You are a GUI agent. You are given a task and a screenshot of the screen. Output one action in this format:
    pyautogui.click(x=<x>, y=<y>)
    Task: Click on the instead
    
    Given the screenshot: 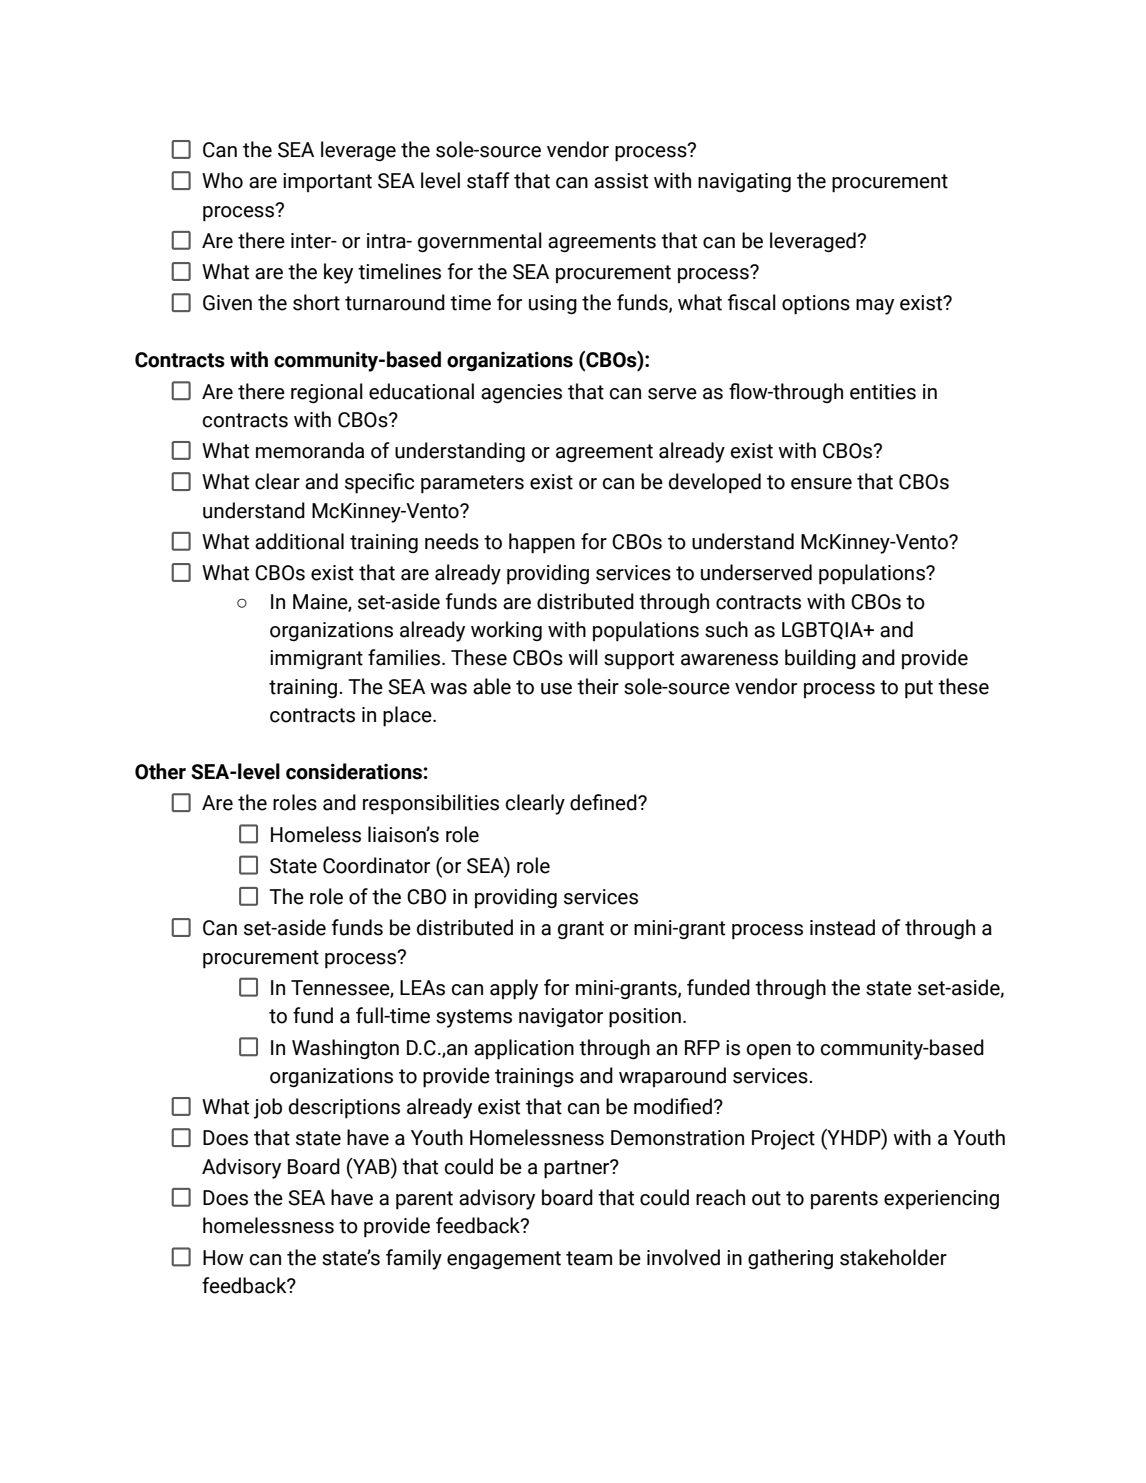 What is the action you would take?
    pyautogui.click(x=842, y=927)
